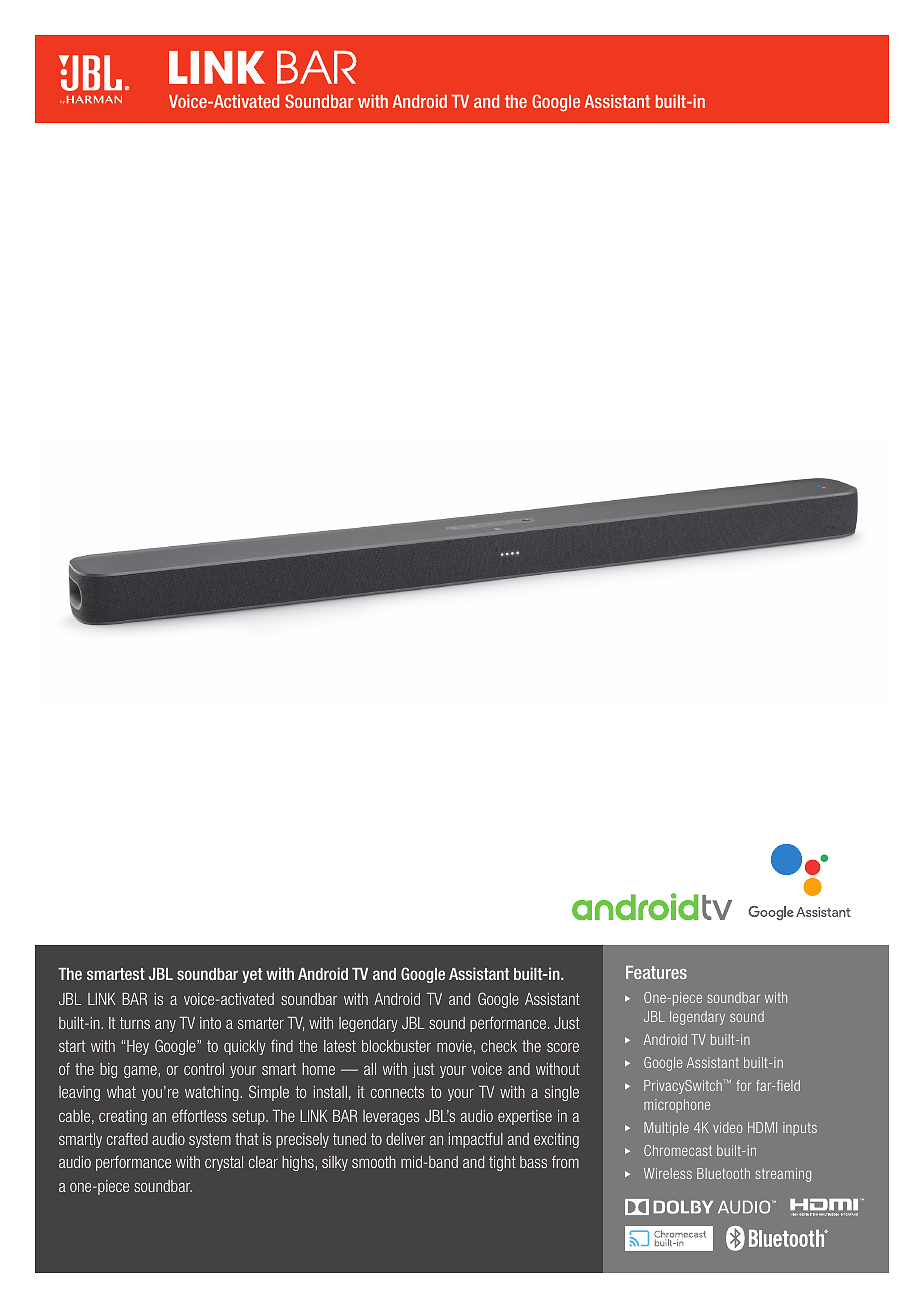  Describe the element at coordinates (391, 1117) in the image. I see `leverages` at that location.
